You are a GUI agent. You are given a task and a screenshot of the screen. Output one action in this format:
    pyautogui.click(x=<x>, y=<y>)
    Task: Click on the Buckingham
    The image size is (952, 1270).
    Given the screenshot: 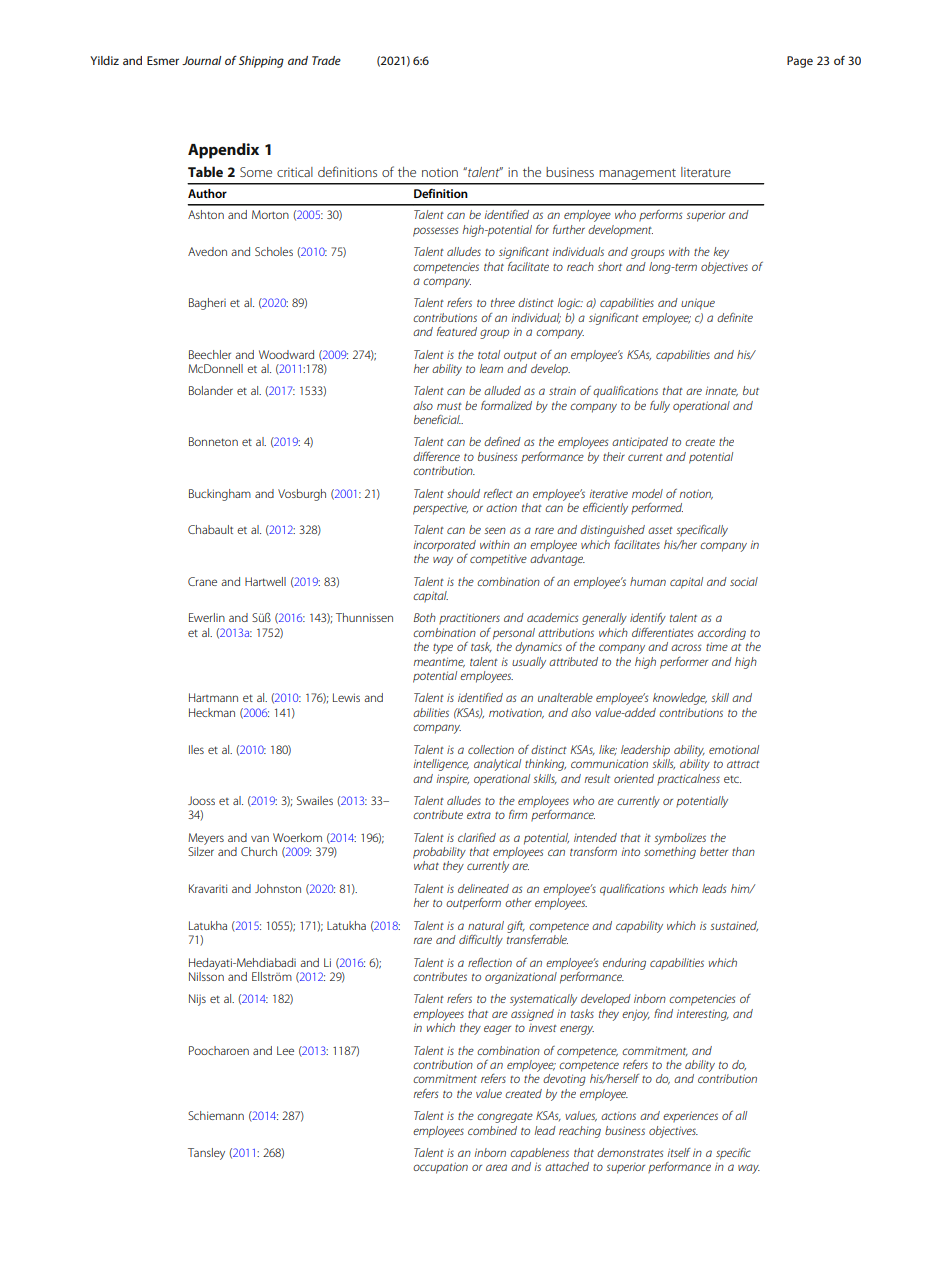 What is the action you would take?
    pyautogui.click(x=220, y=495)
